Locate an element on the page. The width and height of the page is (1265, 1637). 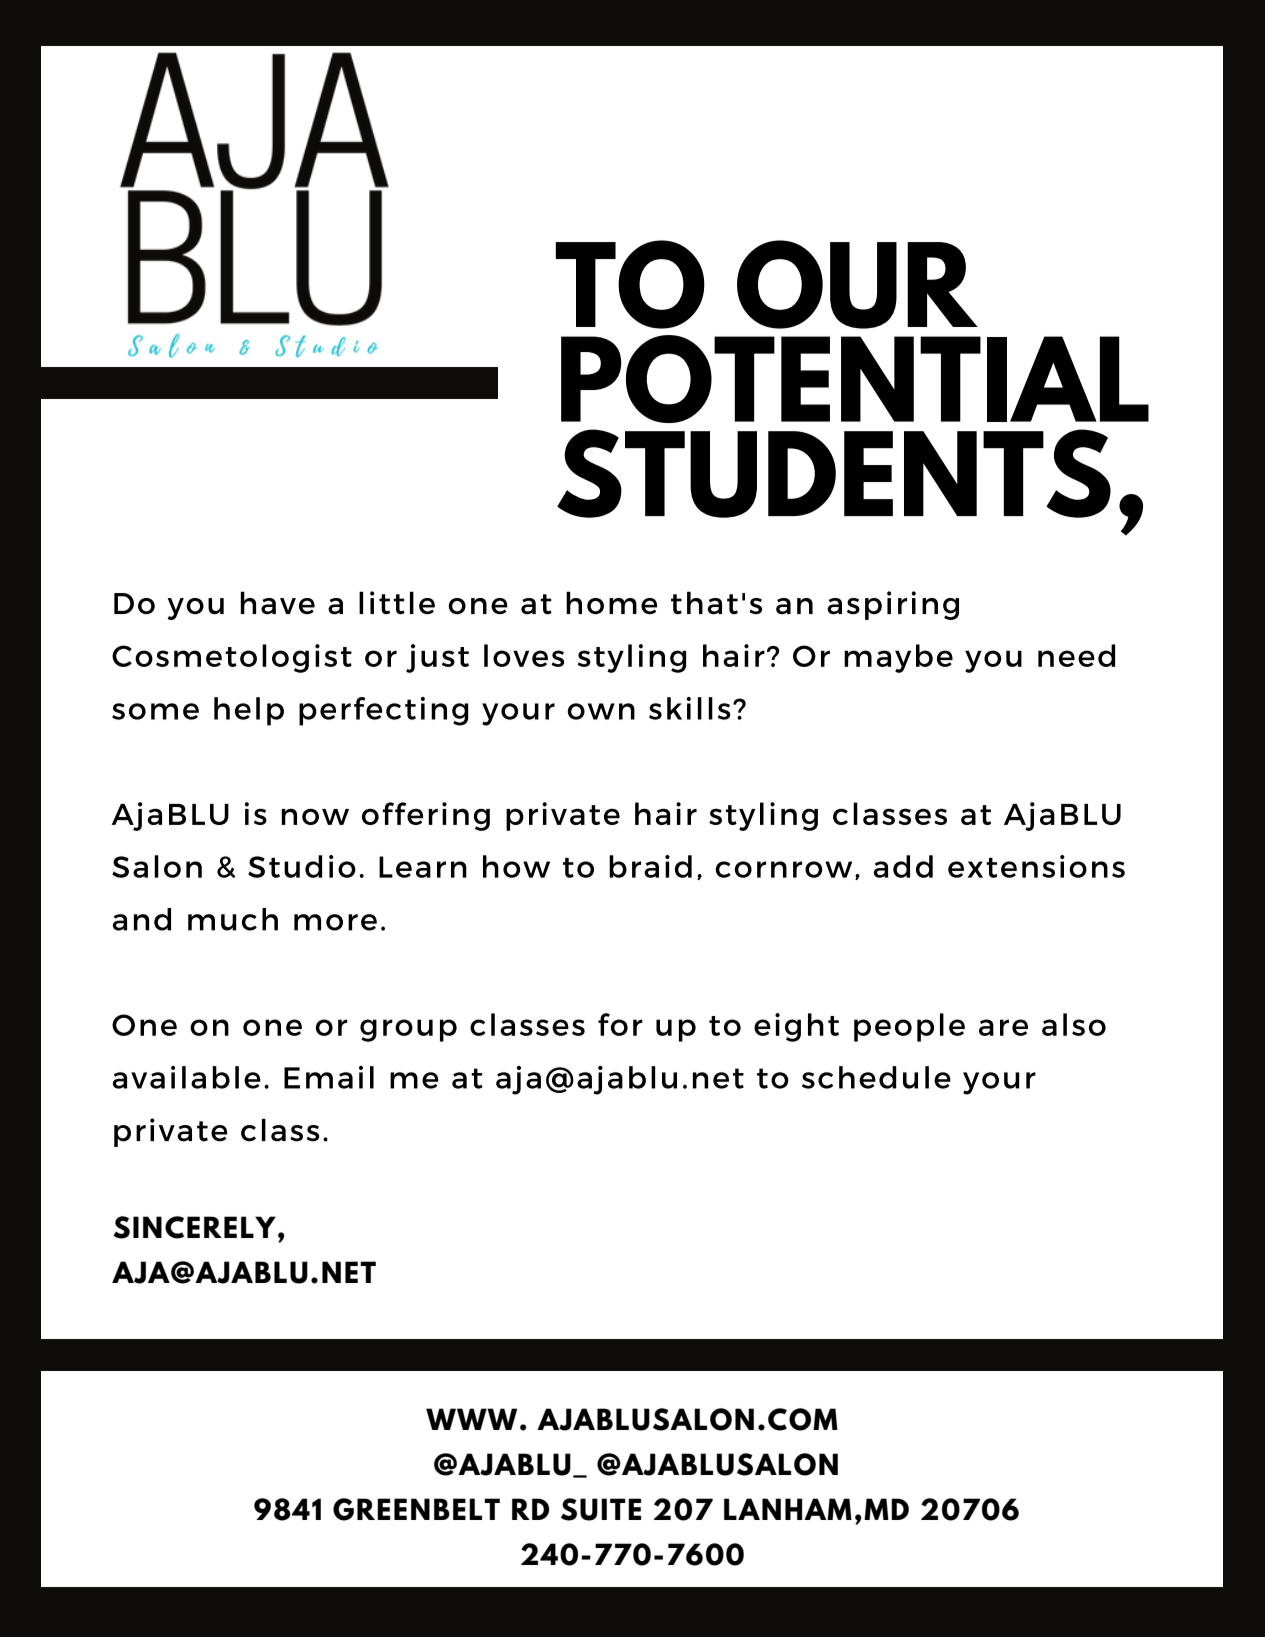
add is located at coordinates (903, 866).
